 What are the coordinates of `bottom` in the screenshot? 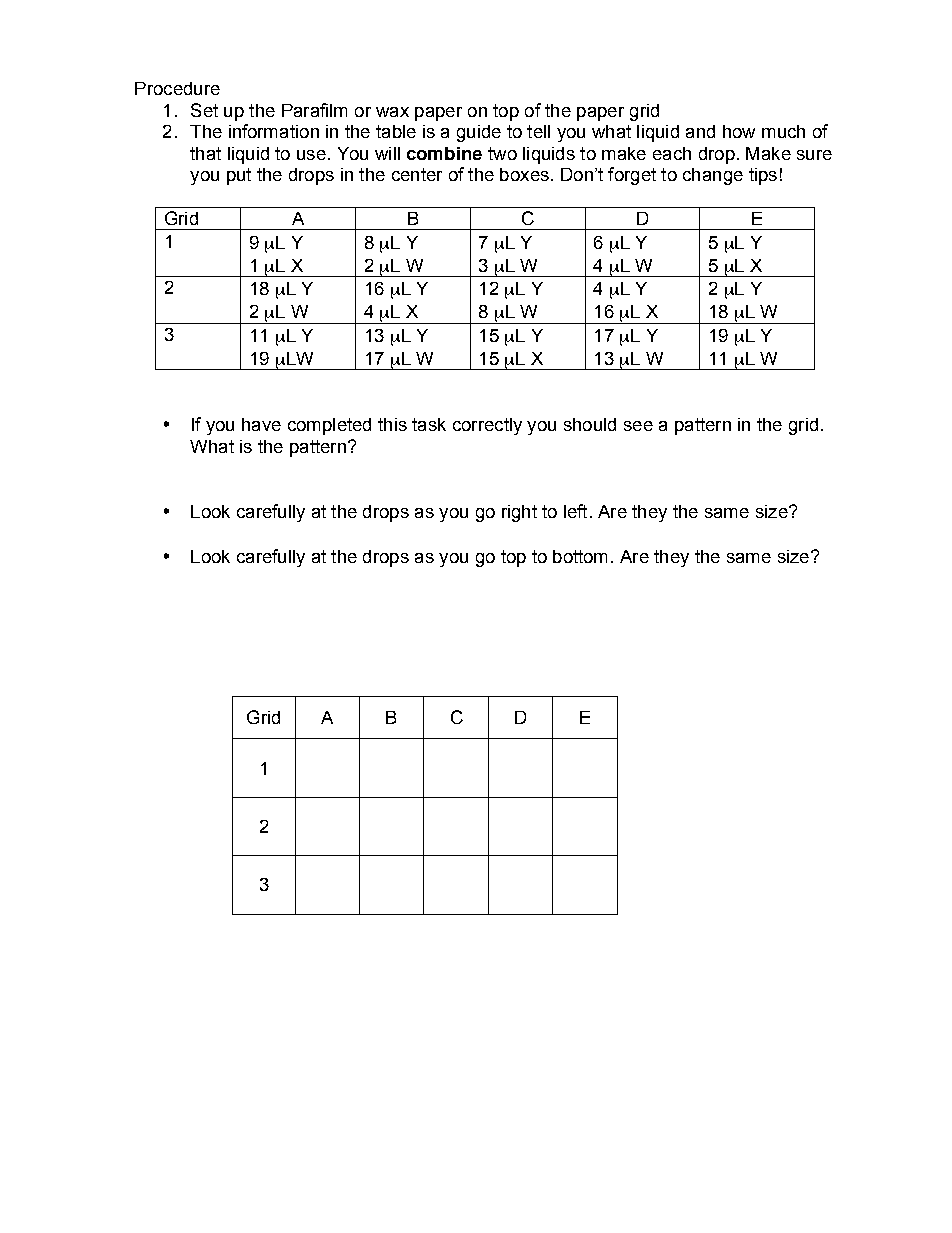 It's located at (580, 556).
